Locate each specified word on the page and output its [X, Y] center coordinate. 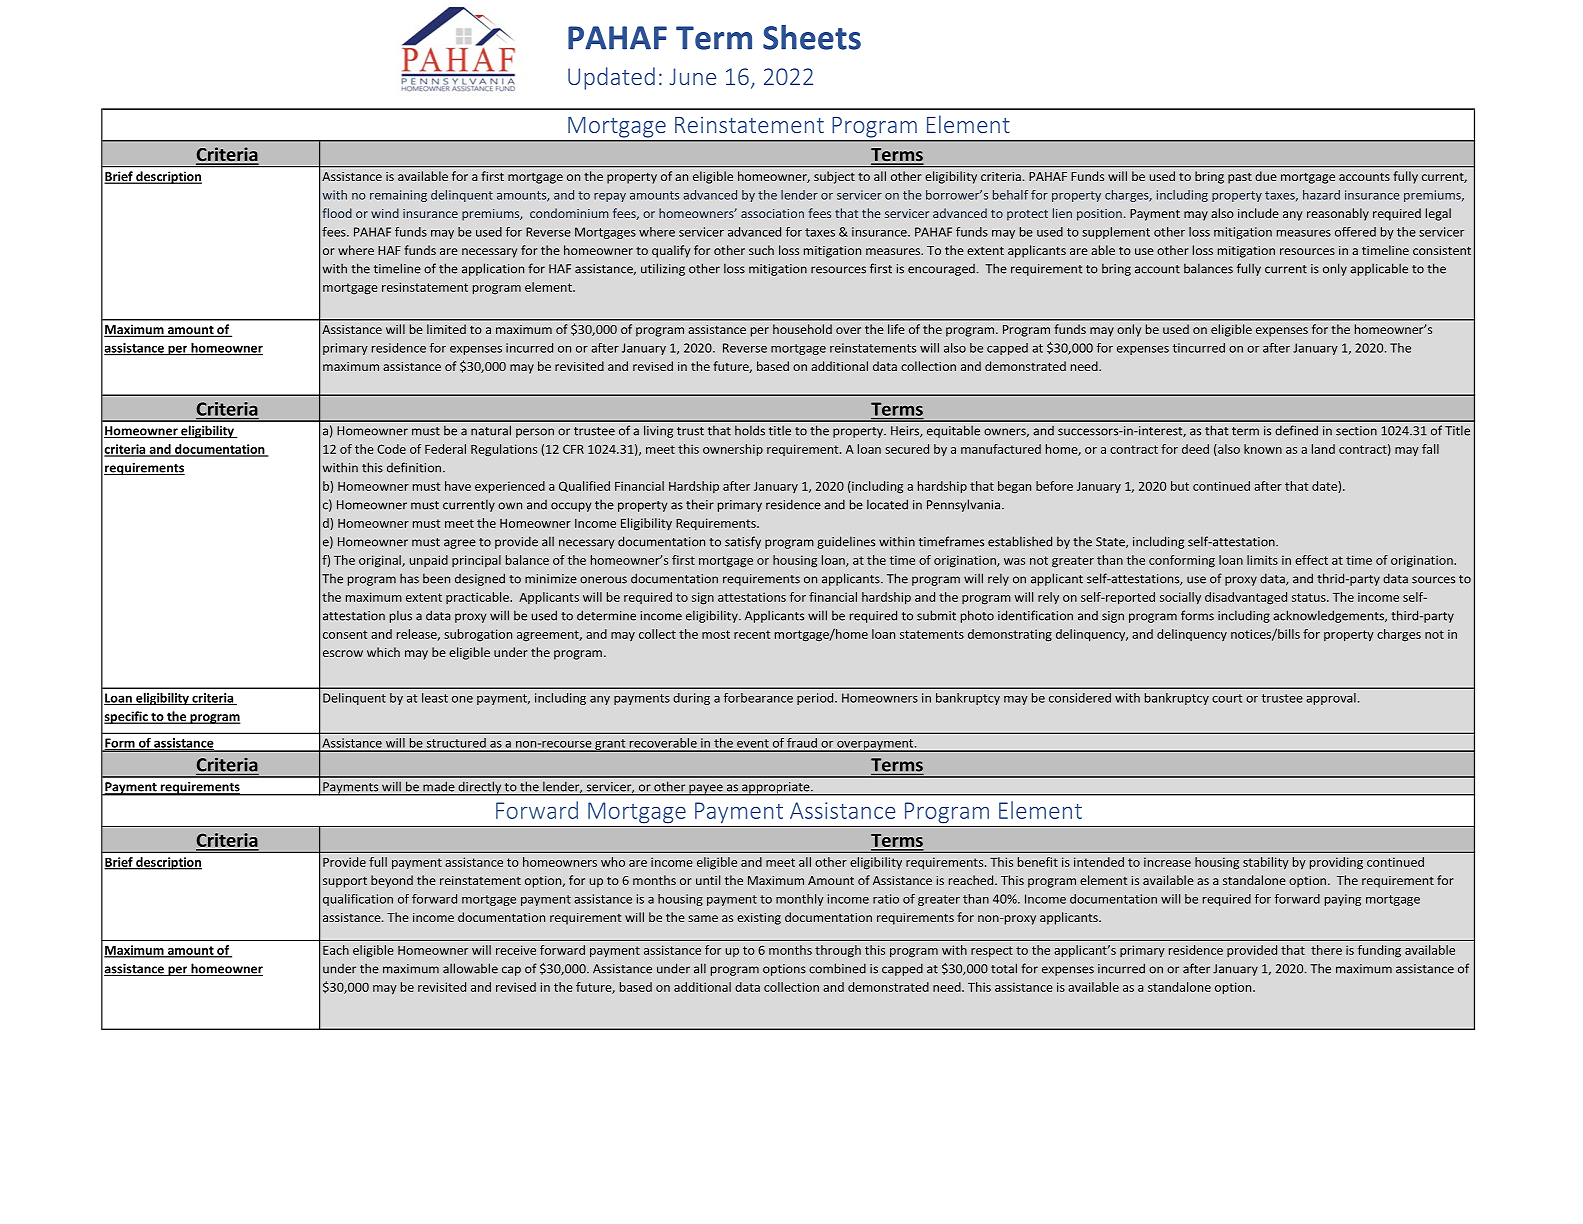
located [887, 504]
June [693, 76]
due [1266, 176]
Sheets [812, 37]
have [458, 486]
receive [516, 950]
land [1323, 449]
